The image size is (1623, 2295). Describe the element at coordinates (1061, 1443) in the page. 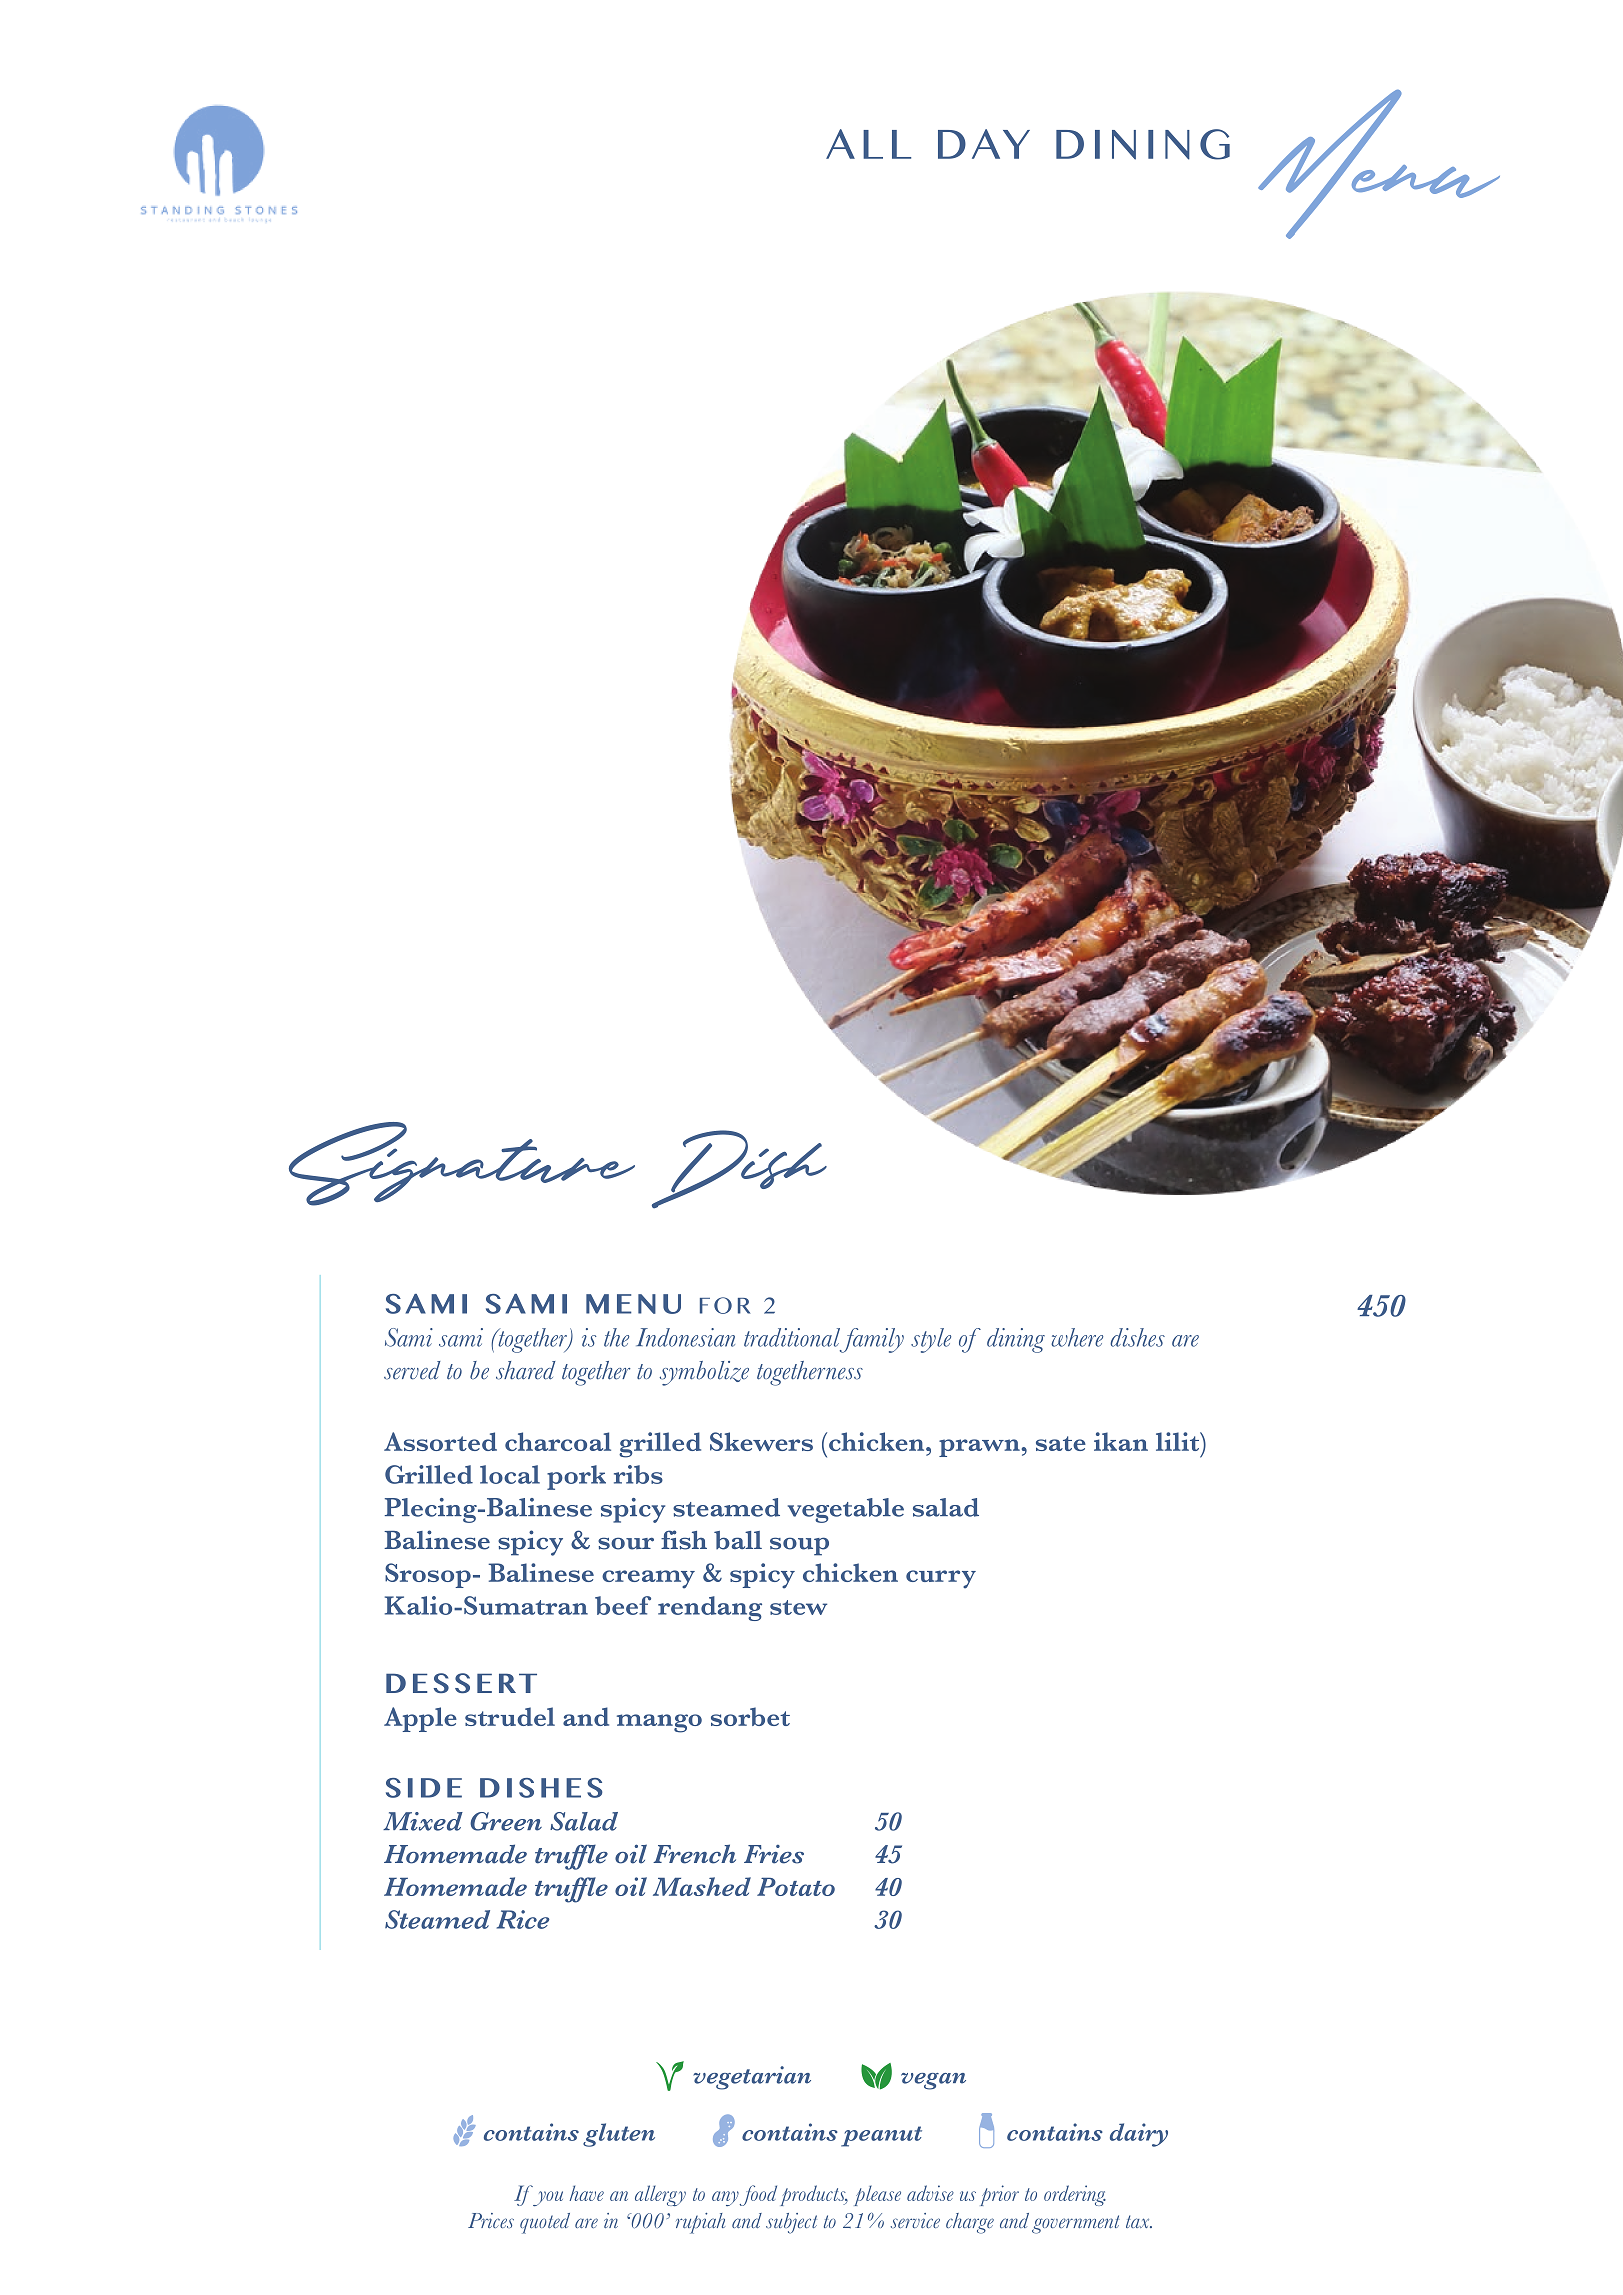

I see `sate` at that location.
